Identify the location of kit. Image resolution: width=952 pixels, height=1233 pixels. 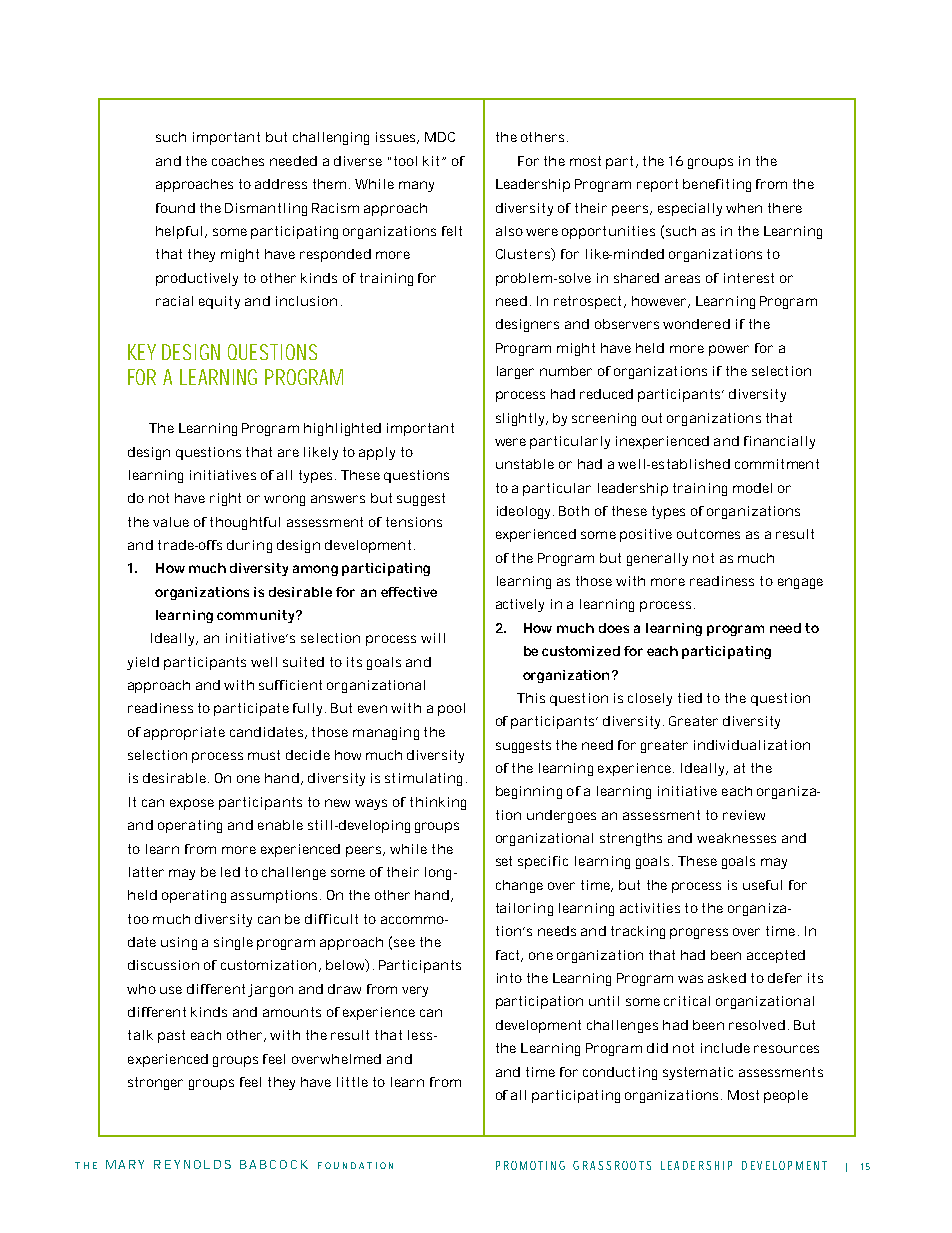
(433, 161).
